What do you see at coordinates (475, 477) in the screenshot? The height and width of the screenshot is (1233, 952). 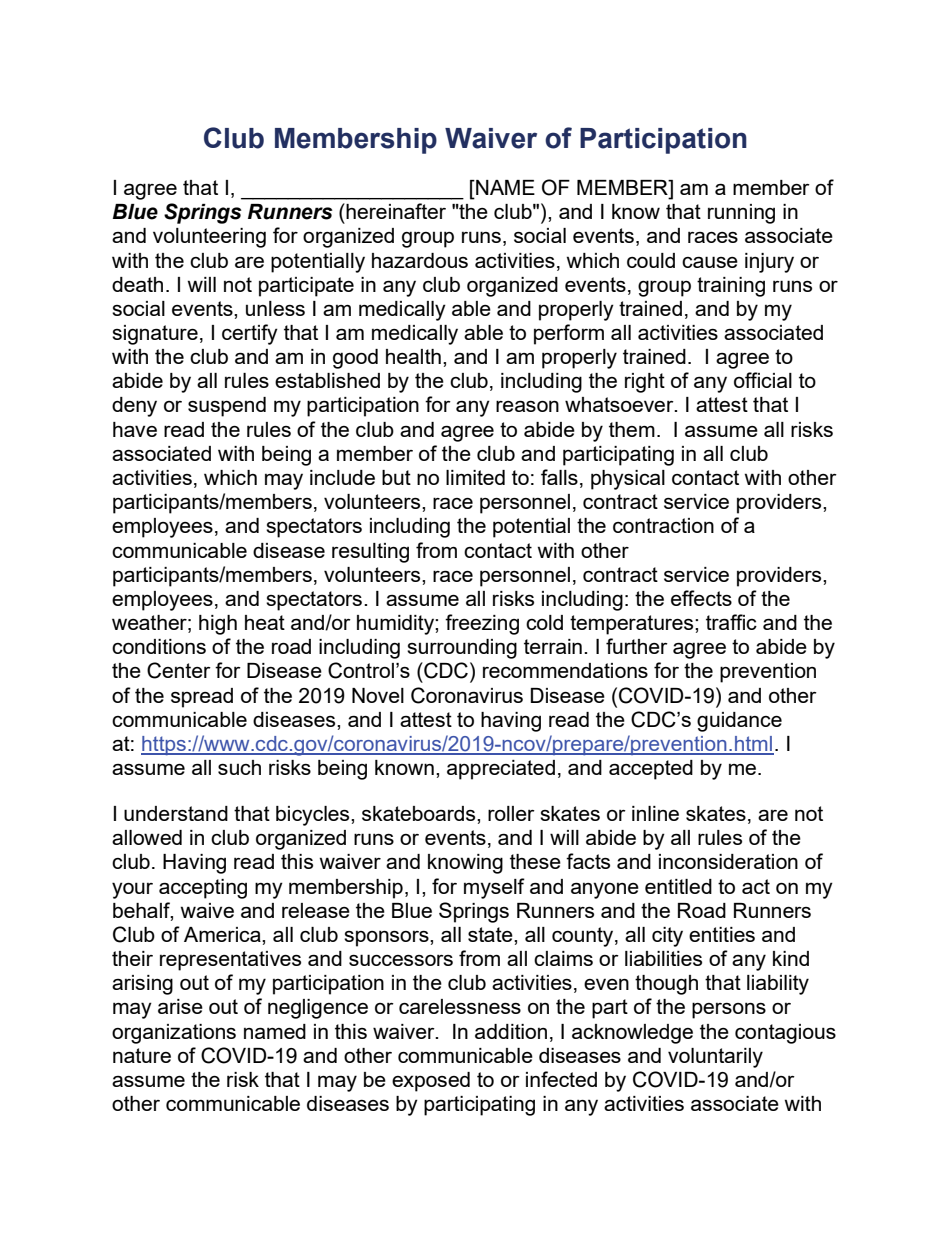 I see `limited` at bounding box center [475, 477].
